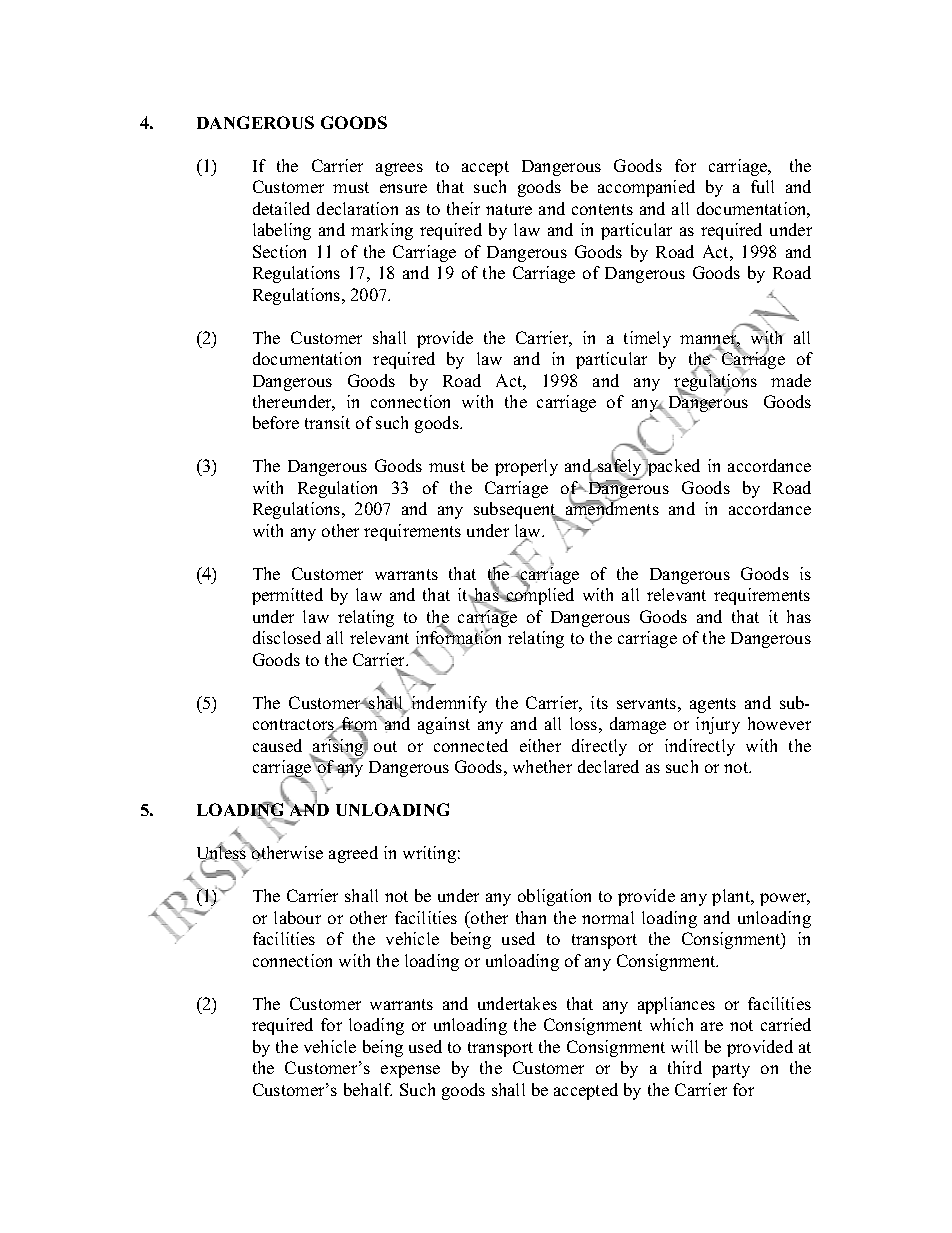  Describe the element at coordinates (718, 725) in the screenshot. I see `injury` at that location.
